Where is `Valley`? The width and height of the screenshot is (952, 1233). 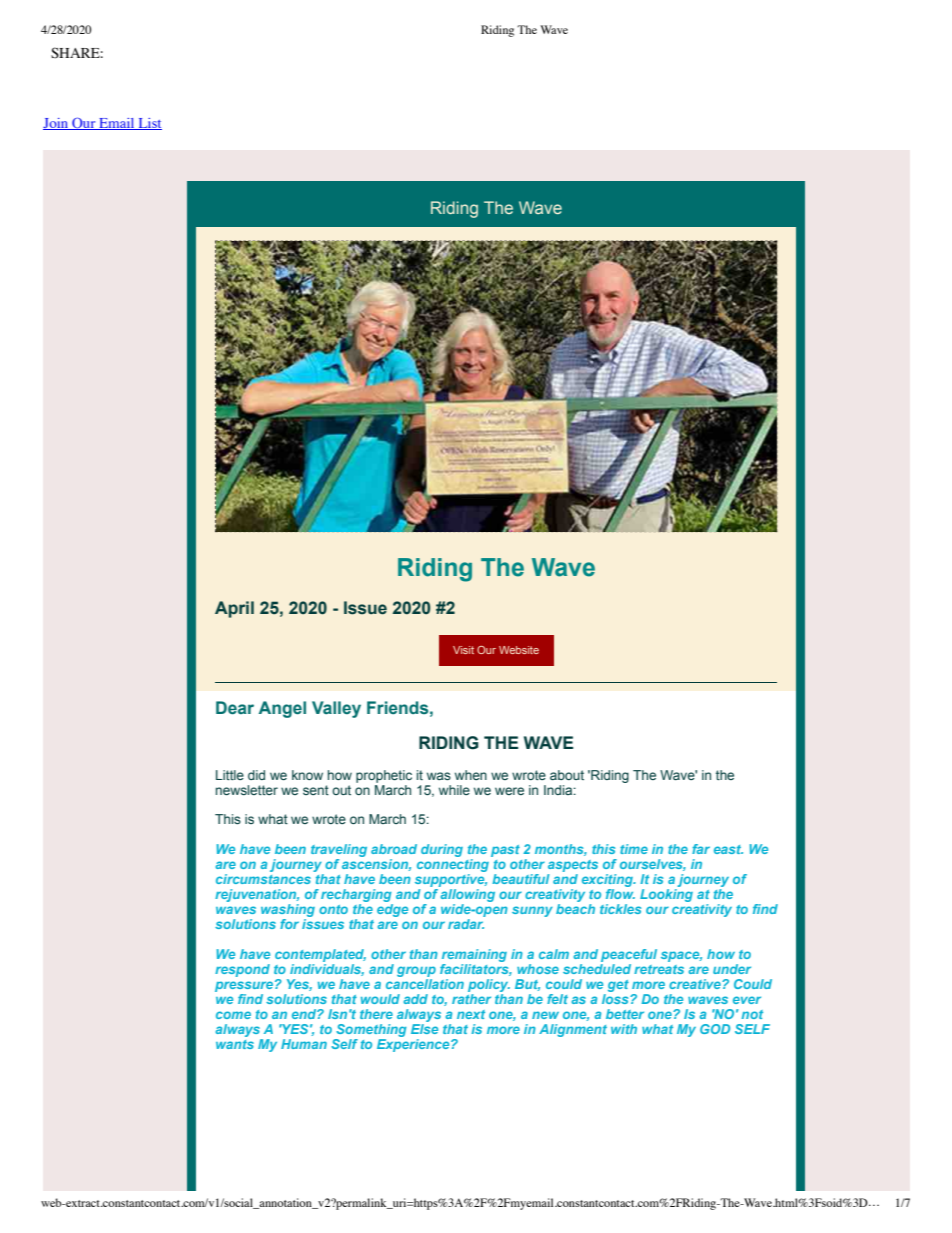
Valley is located at coordinates (336, 709).
